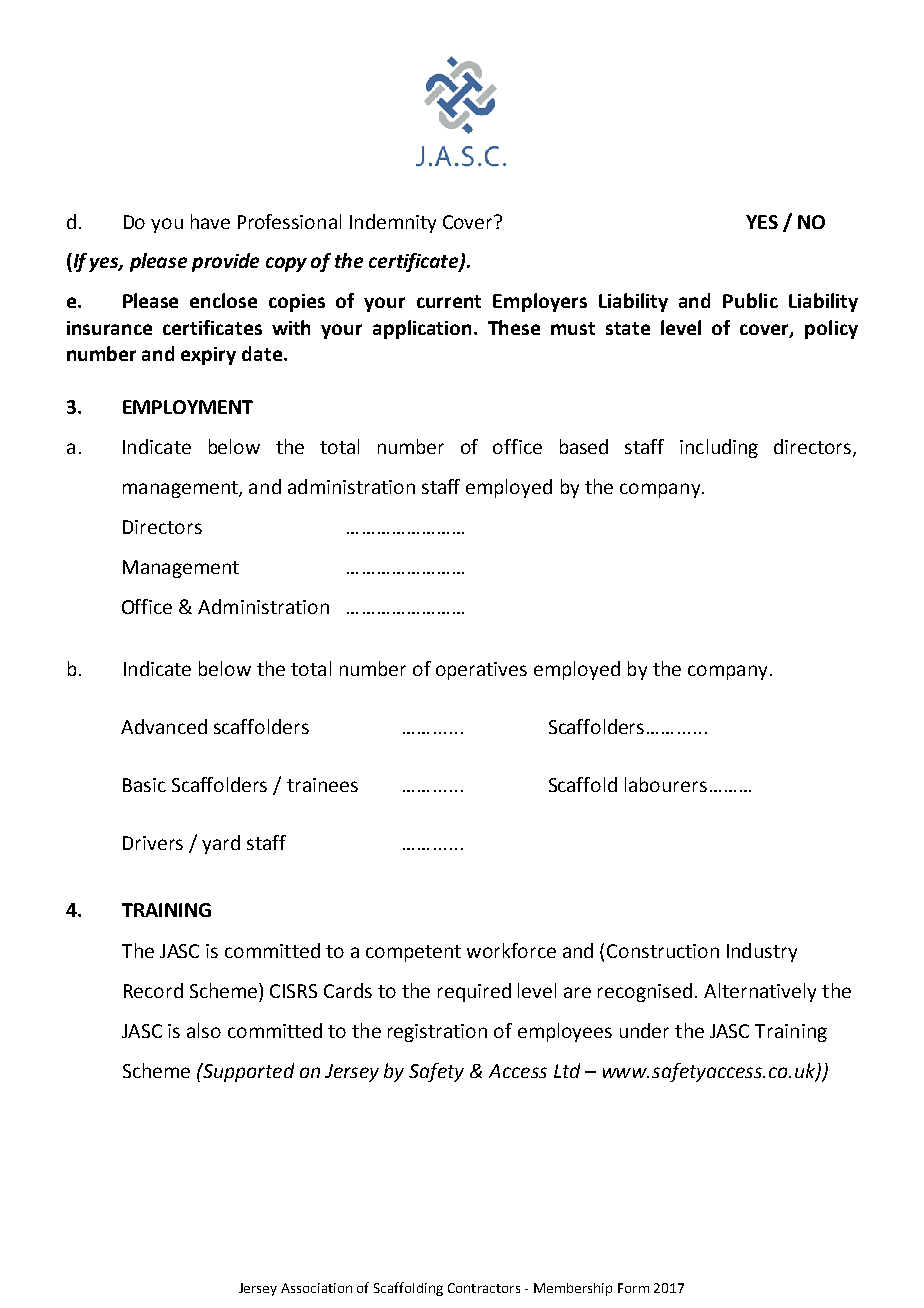 Image resolution: width=924 pixels, height=1308 pixels. I want to click on current, so click(449, 301).
